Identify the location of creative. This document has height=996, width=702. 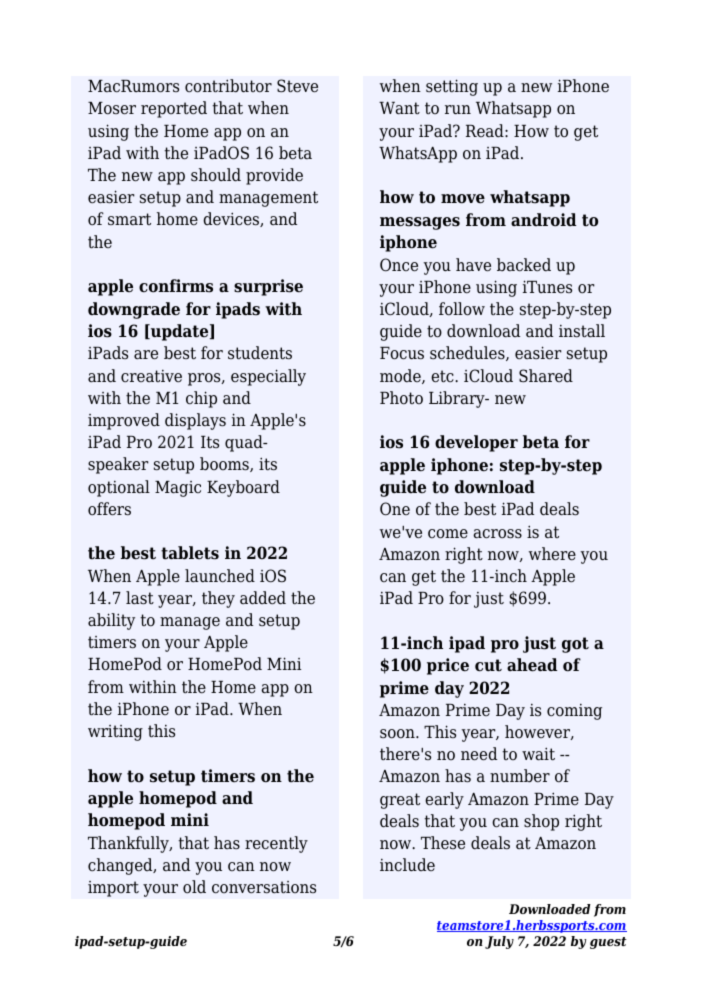
(151, 376).
